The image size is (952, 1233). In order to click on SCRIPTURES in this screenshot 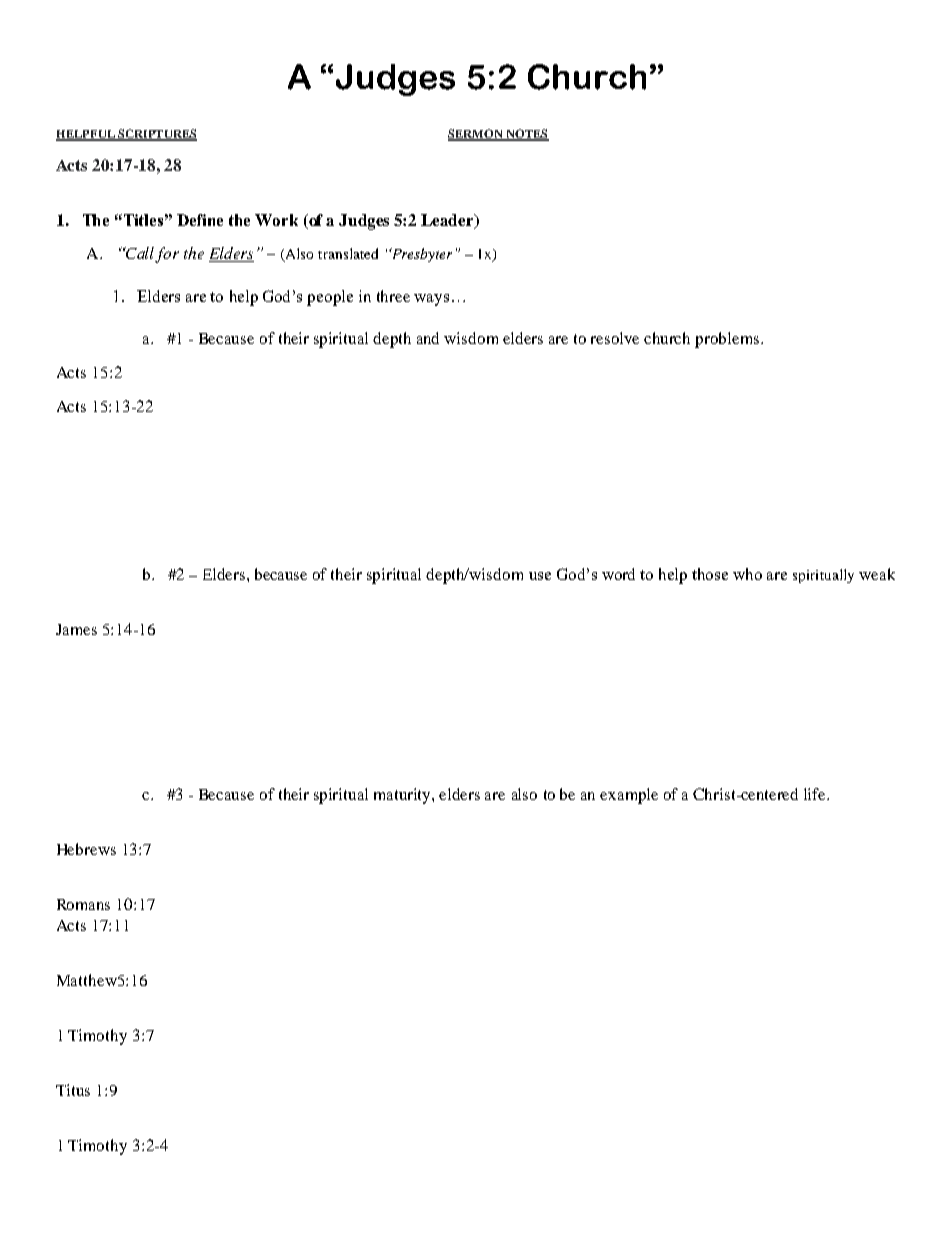, I will do `click(156, 135)`.
